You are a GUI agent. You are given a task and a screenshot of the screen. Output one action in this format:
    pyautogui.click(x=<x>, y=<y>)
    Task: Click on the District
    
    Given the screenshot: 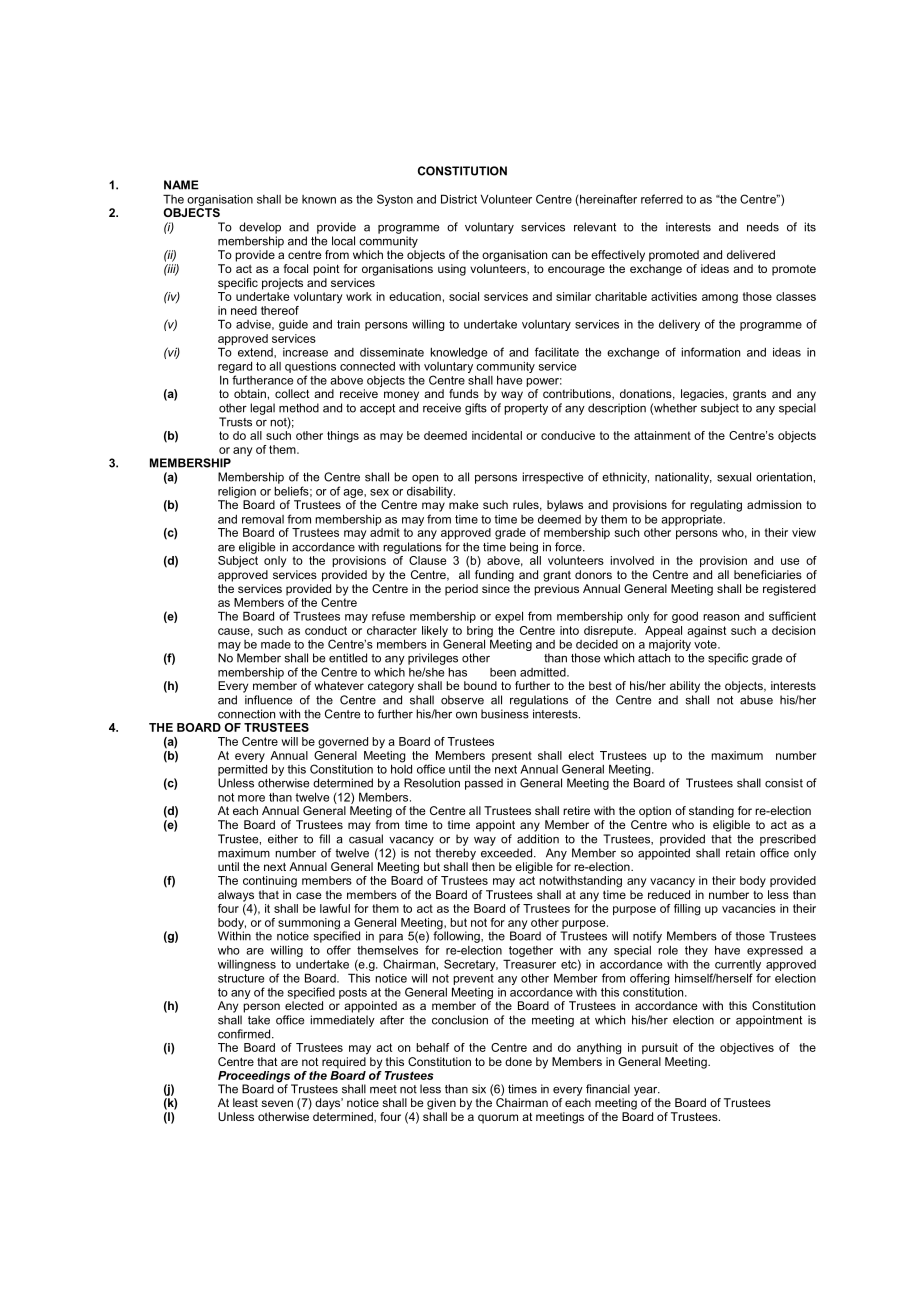 What is the action you would take?
    pyautogui.click(x=459, y=199)
